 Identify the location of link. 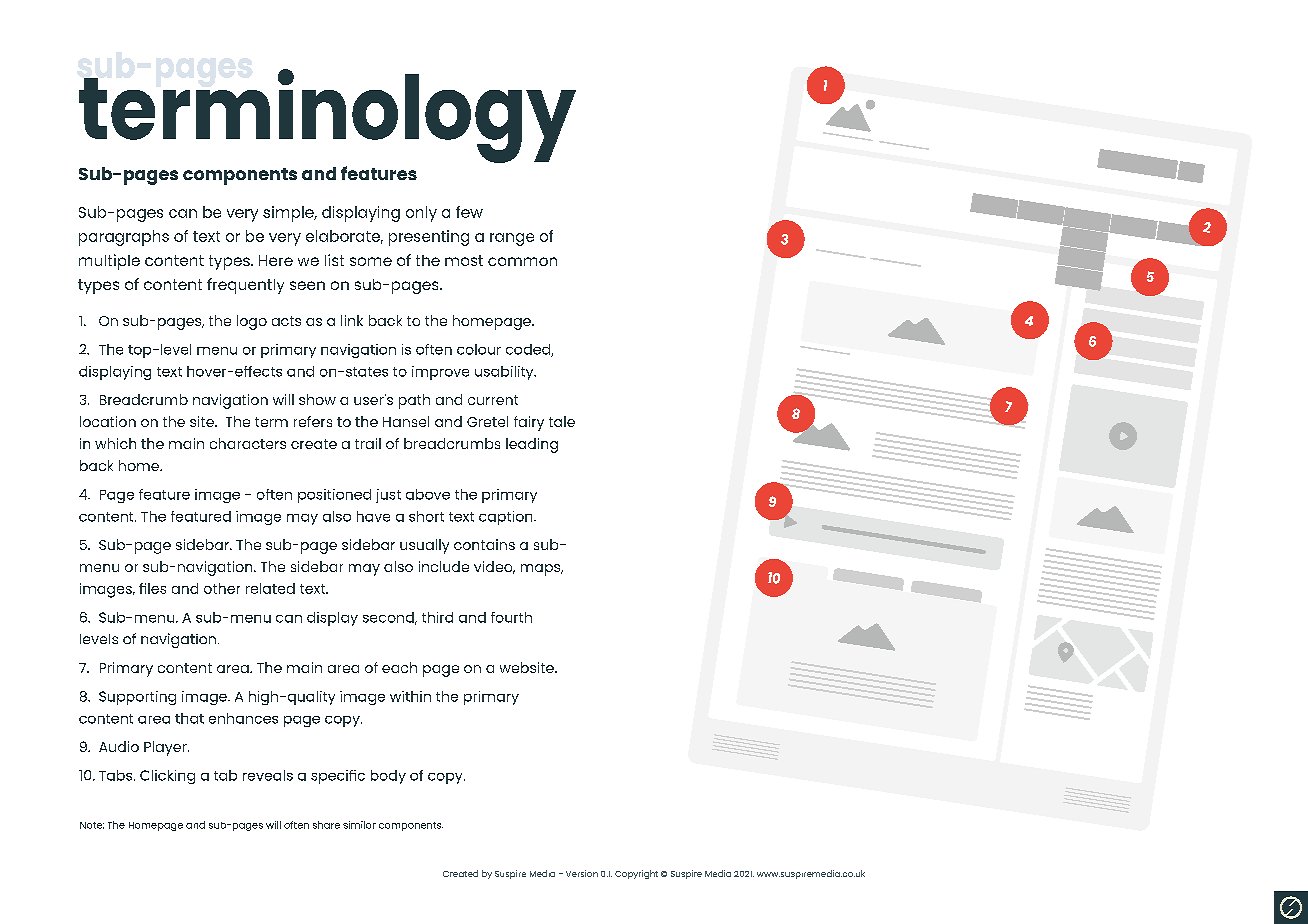
(352, 320).
